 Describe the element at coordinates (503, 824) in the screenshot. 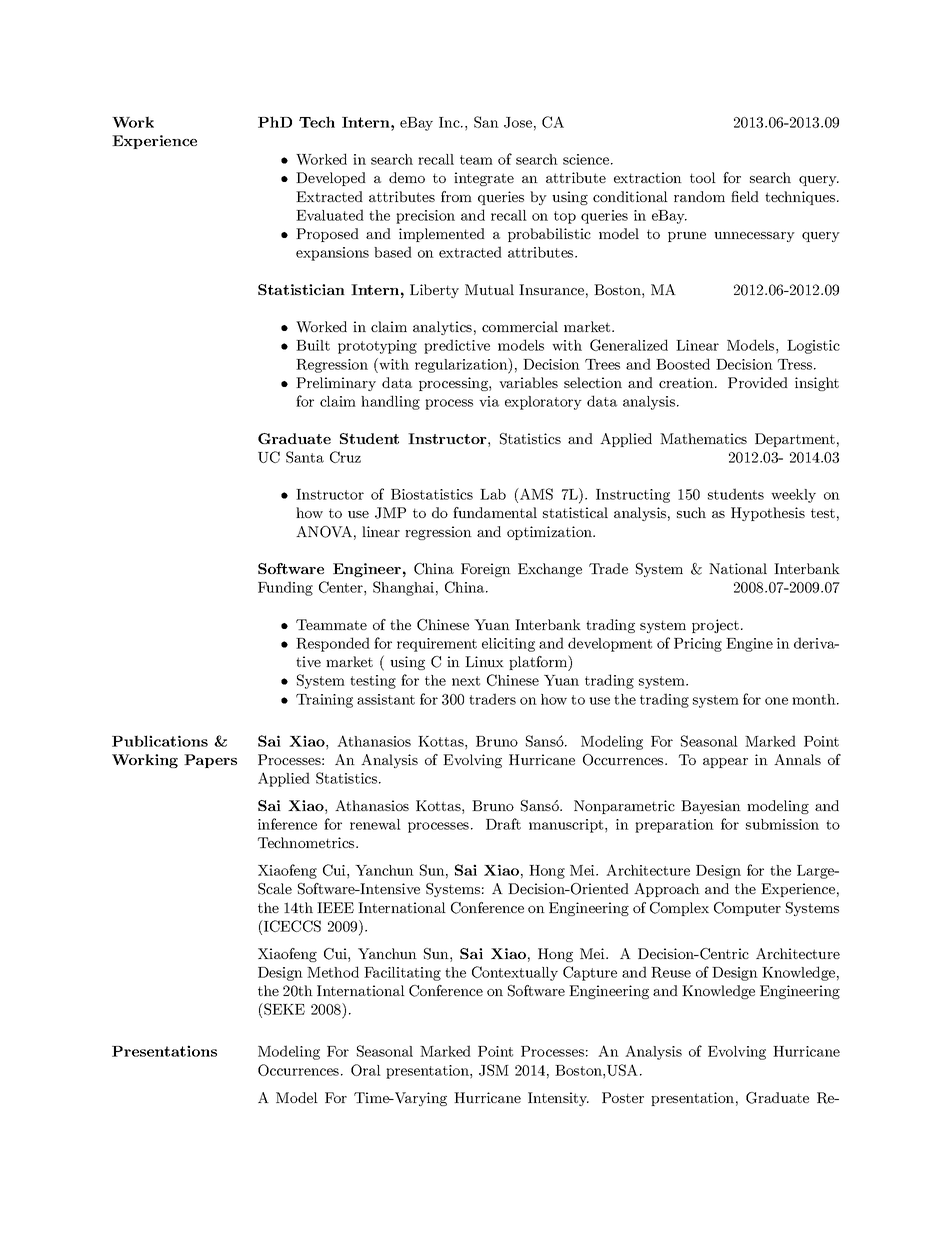

I see `Draft` at that location.
